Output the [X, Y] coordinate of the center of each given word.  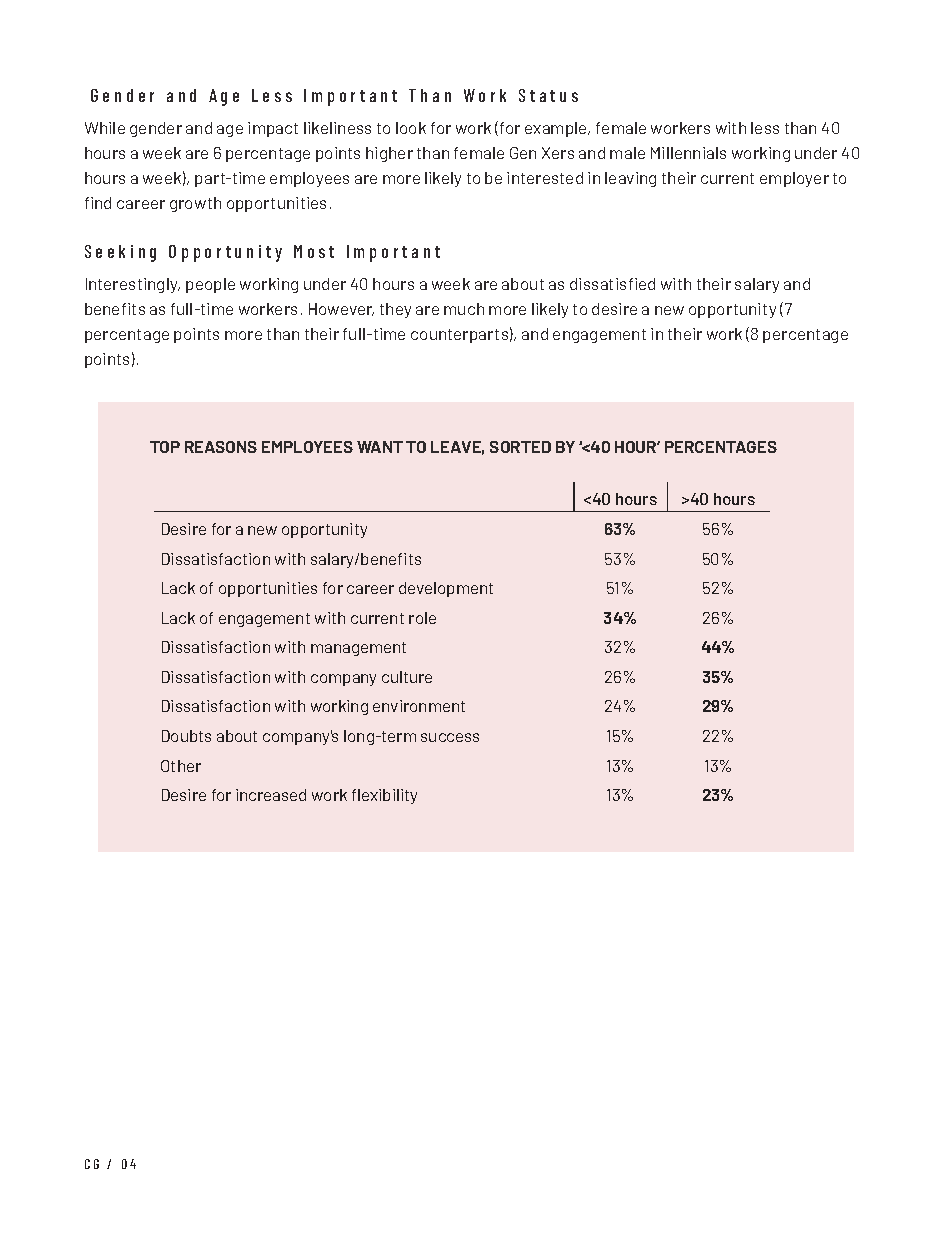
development [446, 589]
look [411, 128]
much [464, 309]
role [422, 618]
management [358, 649]
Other [181, 766]
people [210, 285]
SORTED [520, 447]
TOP [165, 447]
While [105, 128]
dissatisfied [612, 284]
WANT [380, 447]
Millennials [688, 153]
